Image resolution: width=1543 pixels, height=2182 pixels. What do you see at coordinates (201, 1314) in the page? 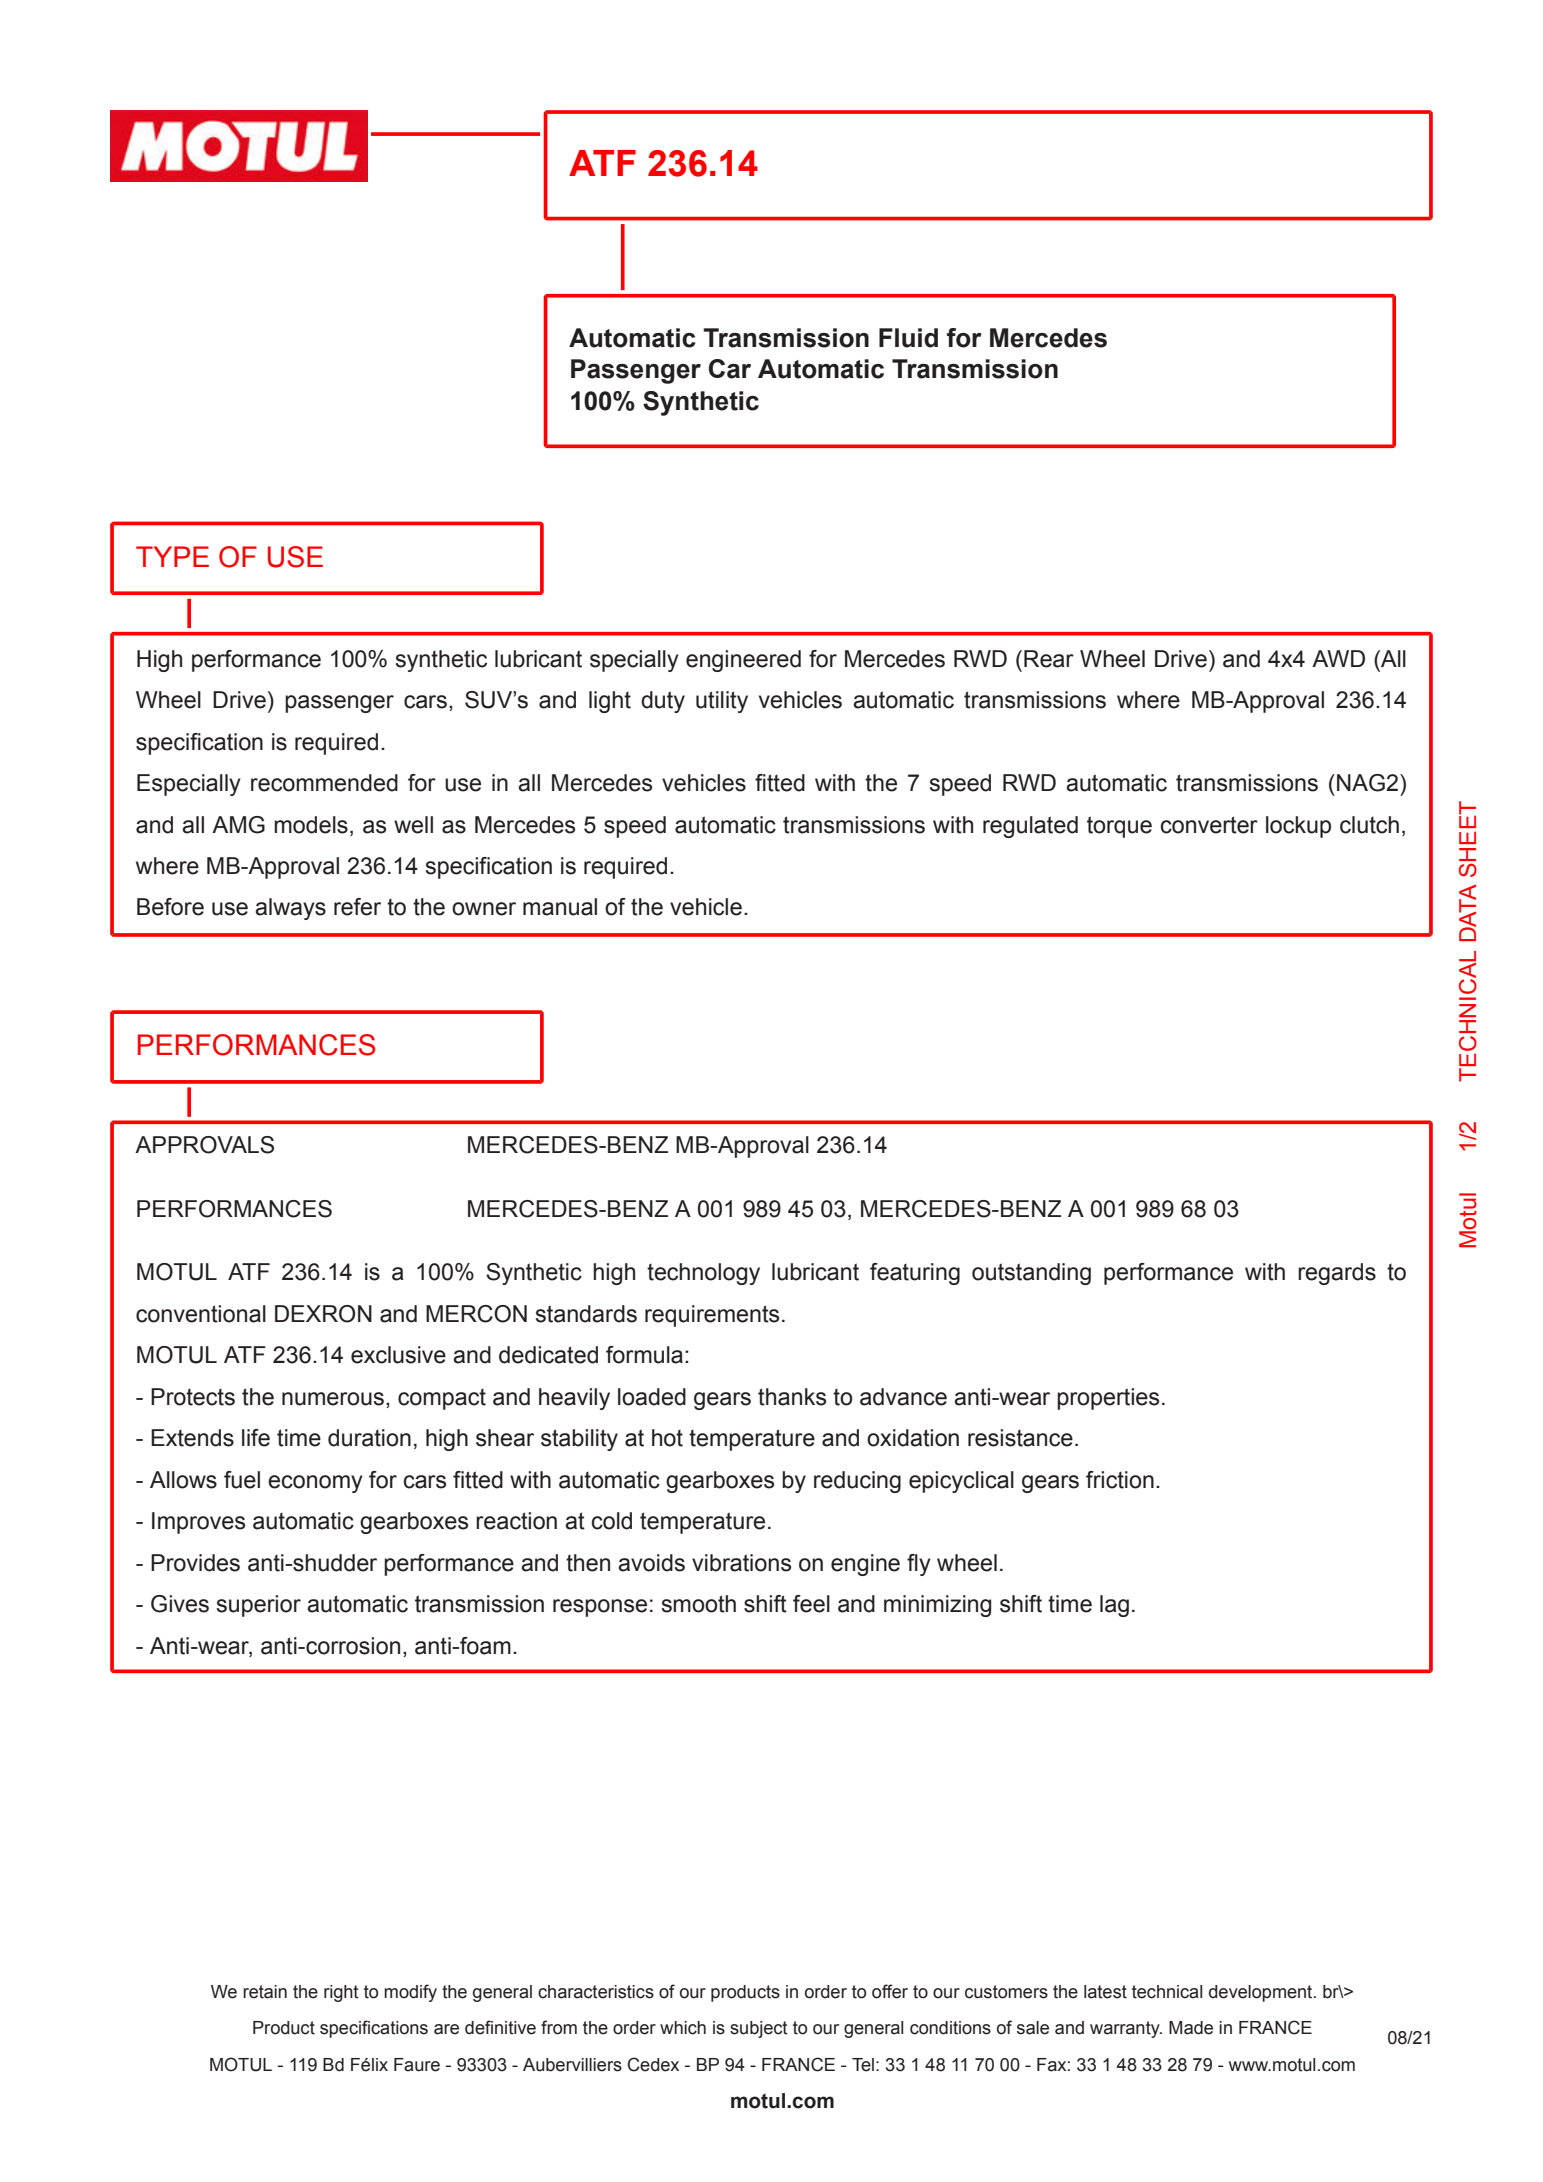
I see `conventional` at bounding box center [201, 1314].
